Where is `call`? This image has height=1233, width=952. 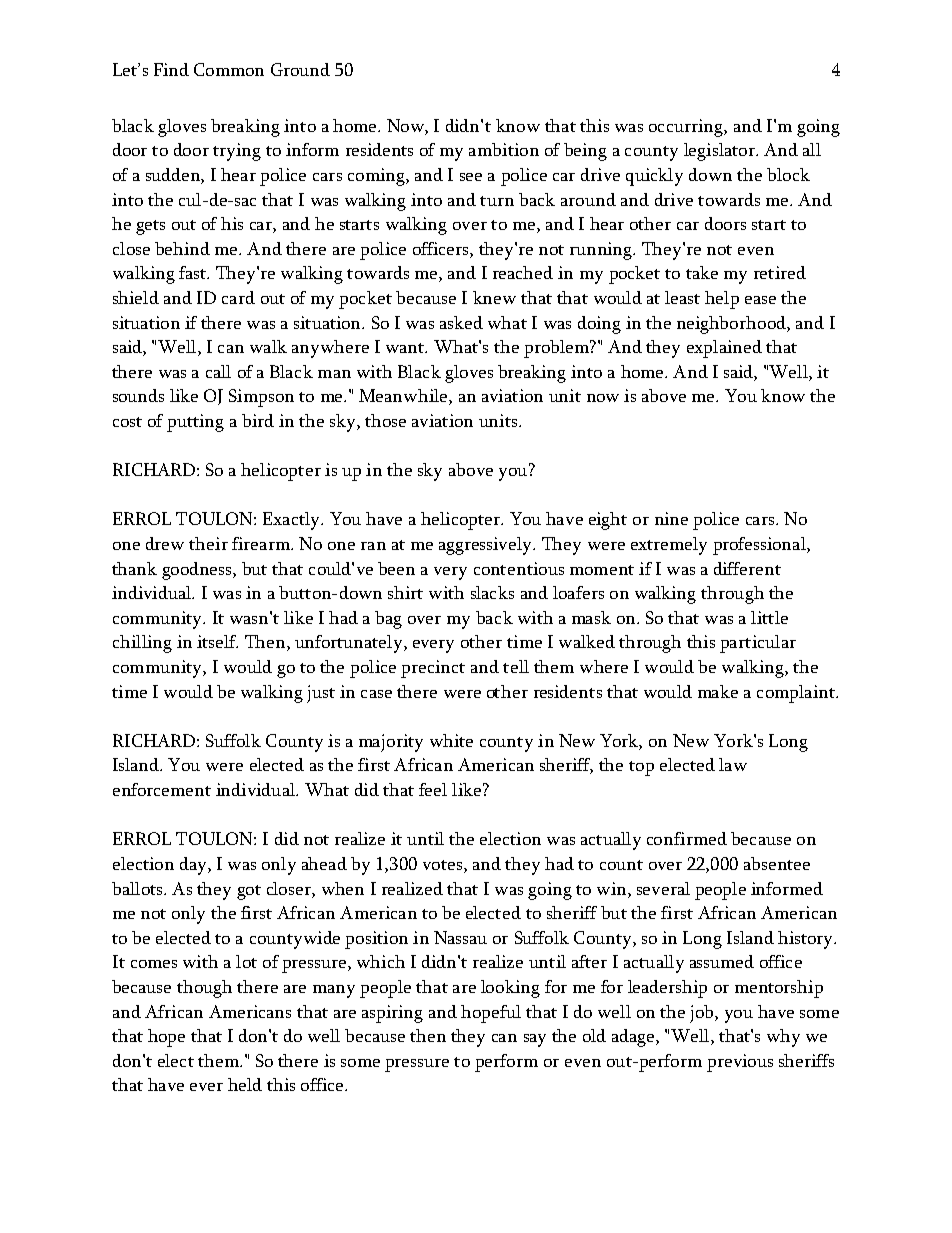
call is located at coordinates (218, 371).
